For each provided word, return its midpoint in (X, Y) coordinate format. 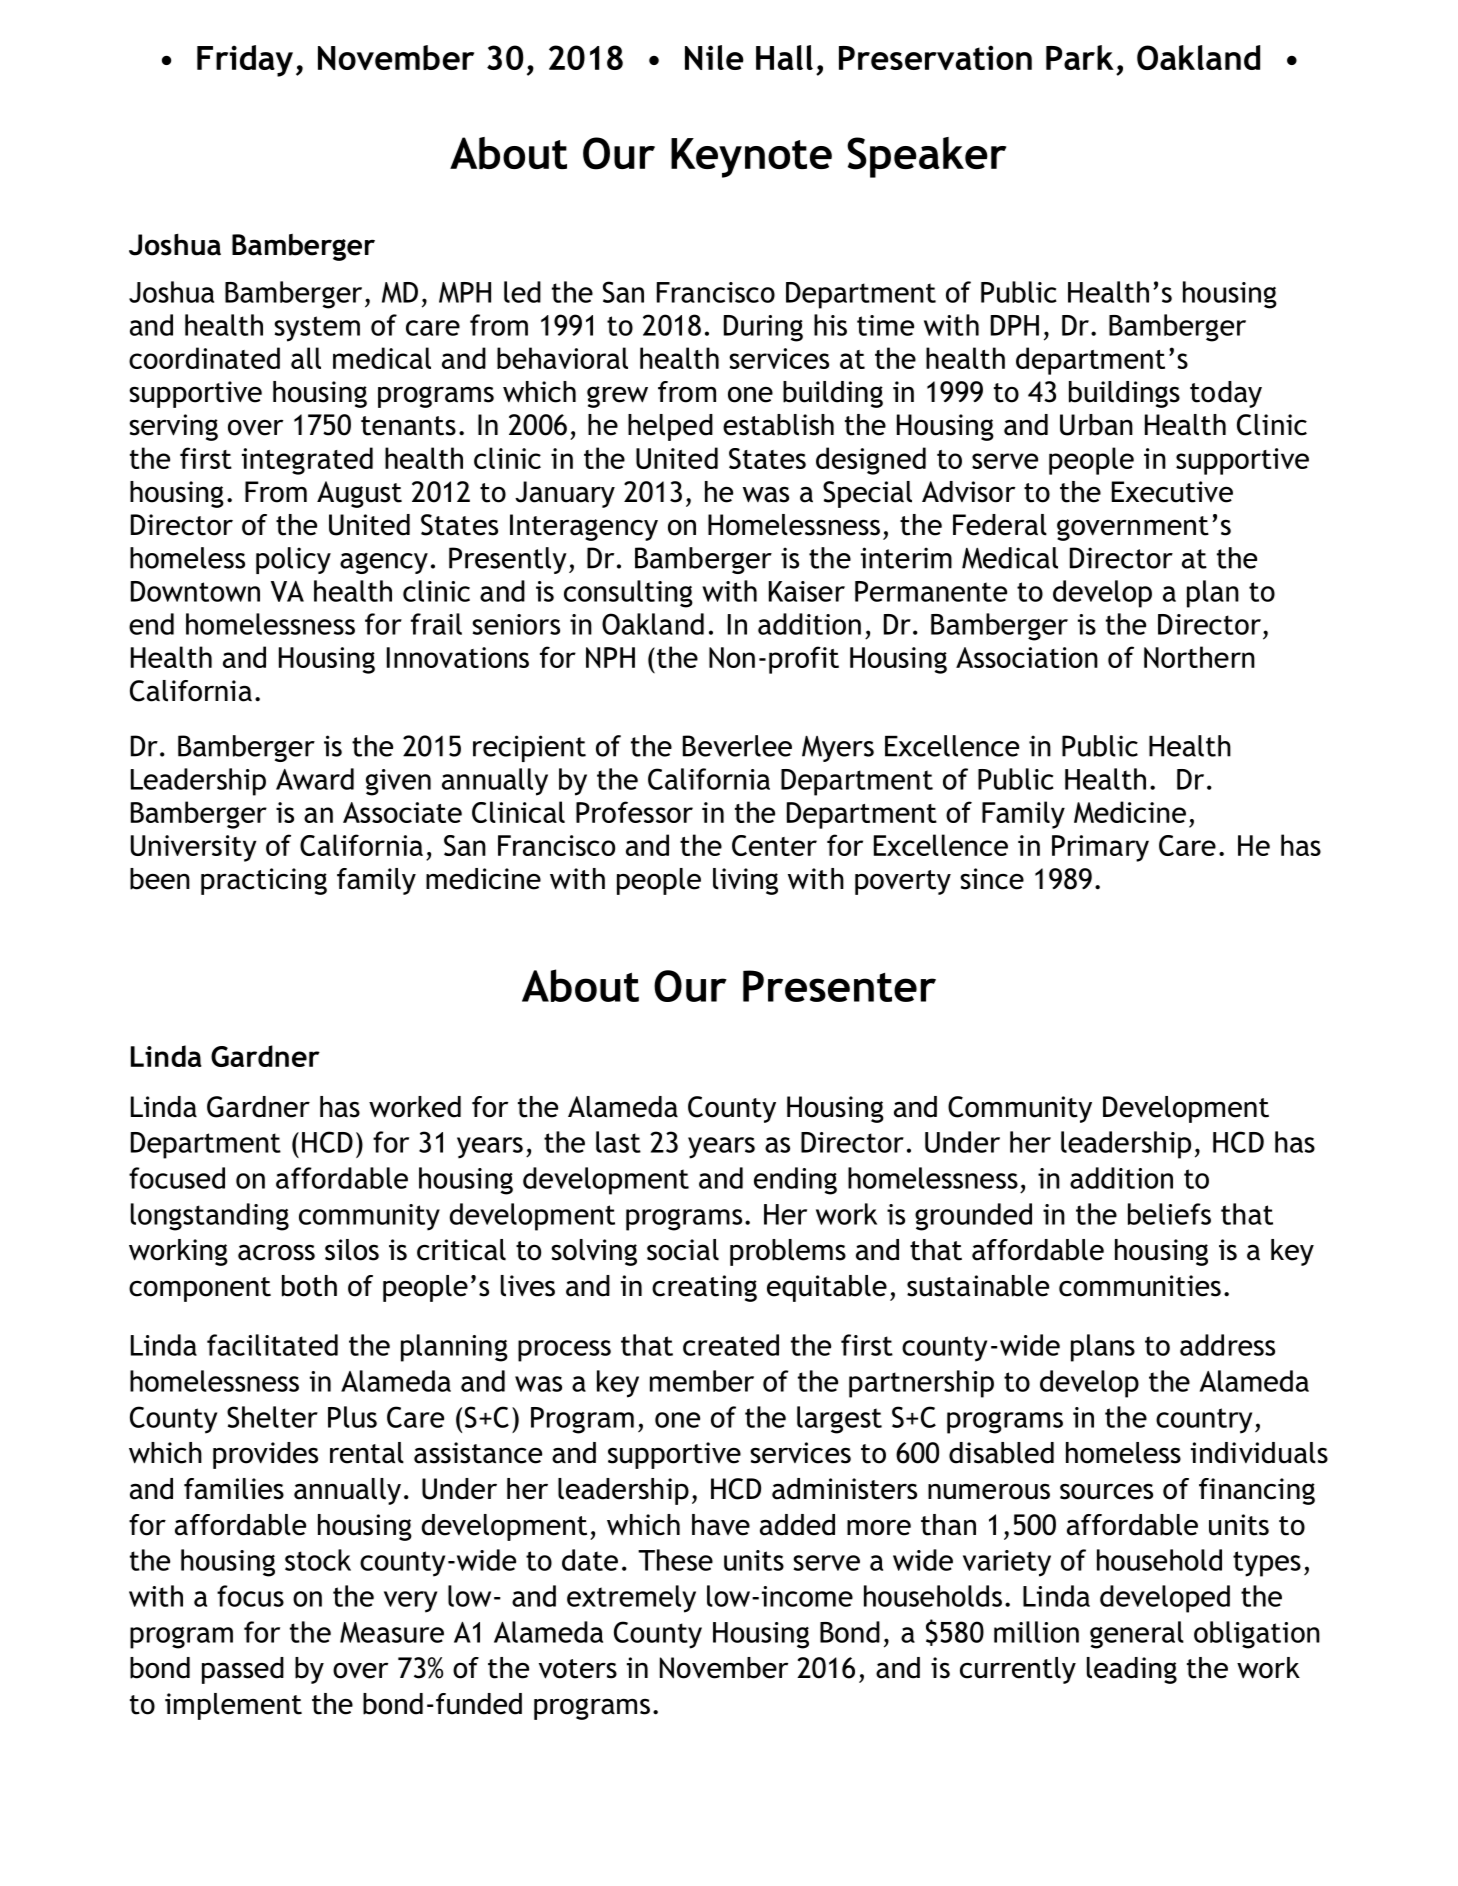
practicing (264, 881)
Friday (245, 61)
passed (243, 1670)
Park (1080, 57)
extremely (631, 1599)
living (745, 881)
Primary (1100, 848)
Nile (714, 57)
